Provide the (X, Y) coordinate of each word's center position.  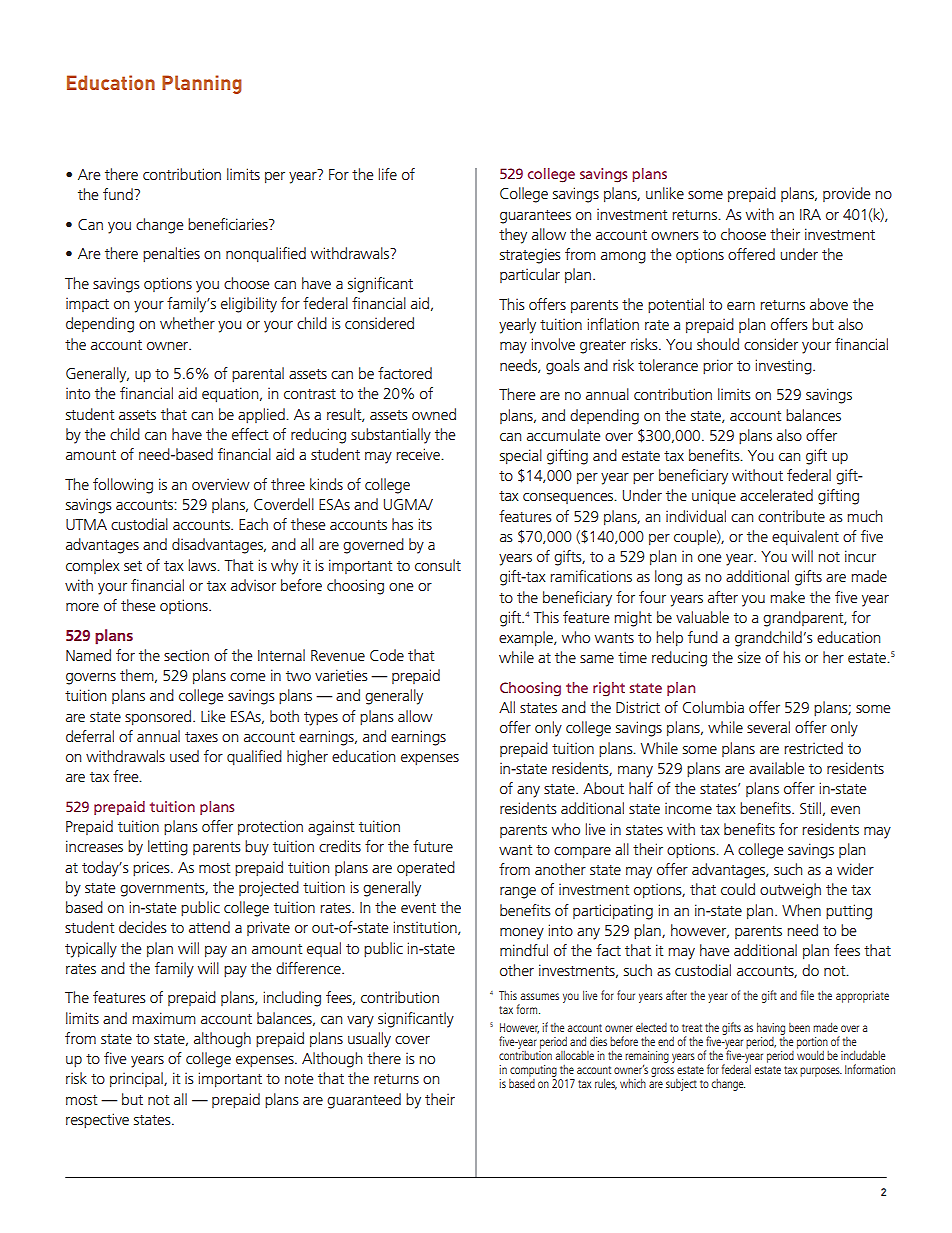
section (186, 655)
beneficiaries (229, 224)
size (749, 657)
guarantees (535, 217)
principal (137, 1079)
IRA (810, 214)
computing (533, 1072)
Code (387, 655)
